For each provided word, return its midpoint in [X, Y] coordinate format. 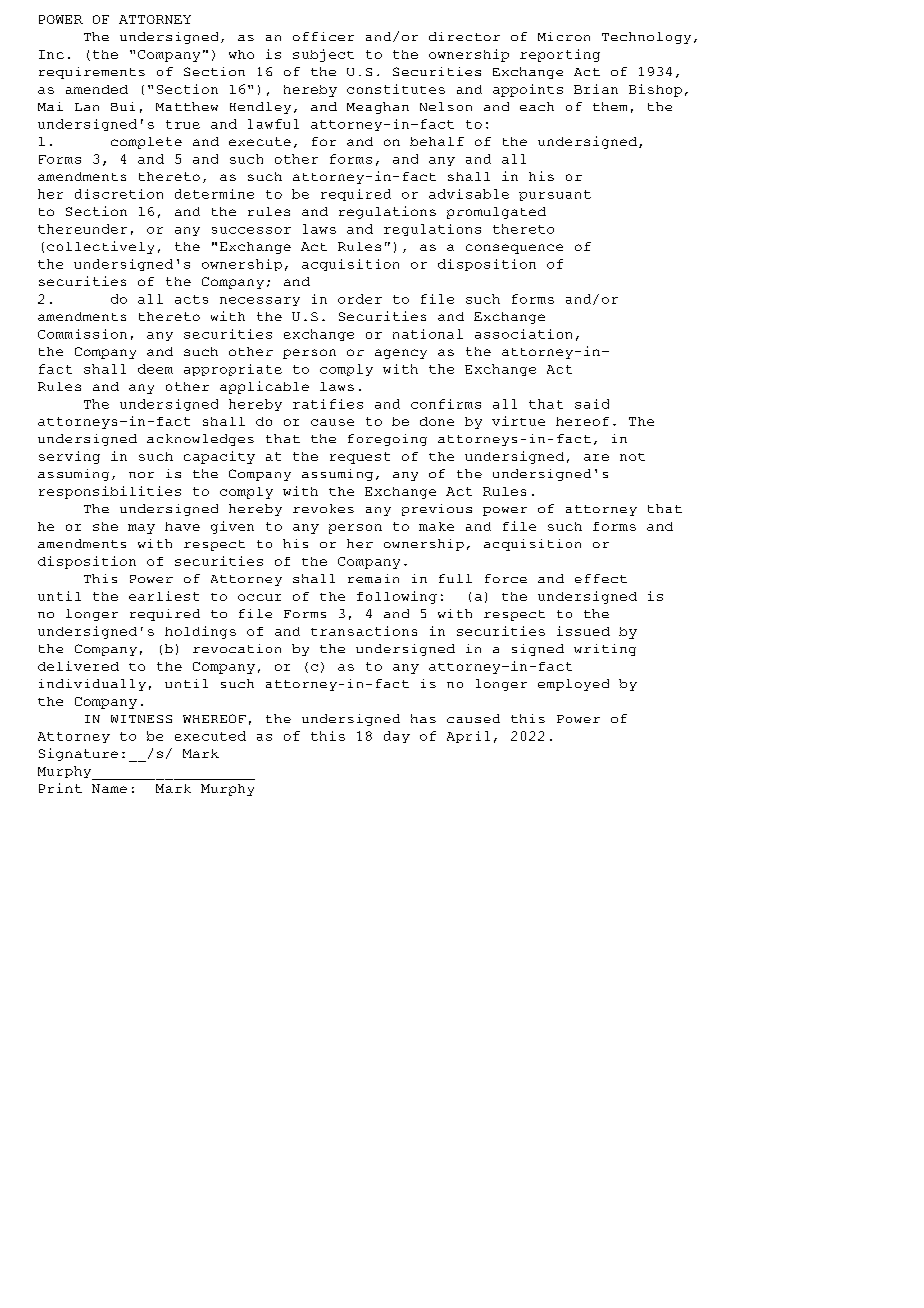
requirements [92, 73]
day [397, 737]
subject [323, 55]
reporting [560, 55]
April [468, 737]
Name [109, 788]
